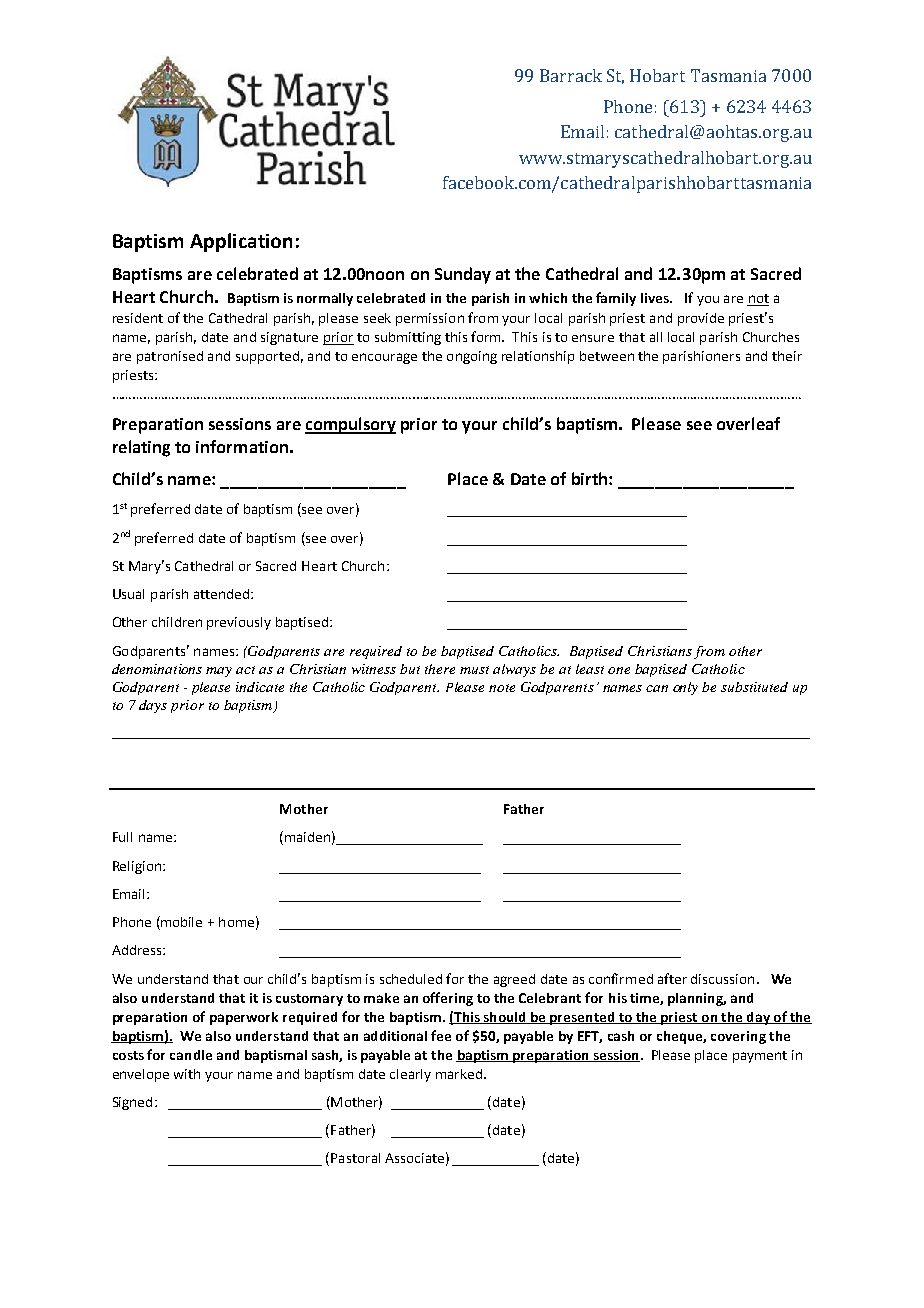  I want to click on Barrack, so click(571, 75).
